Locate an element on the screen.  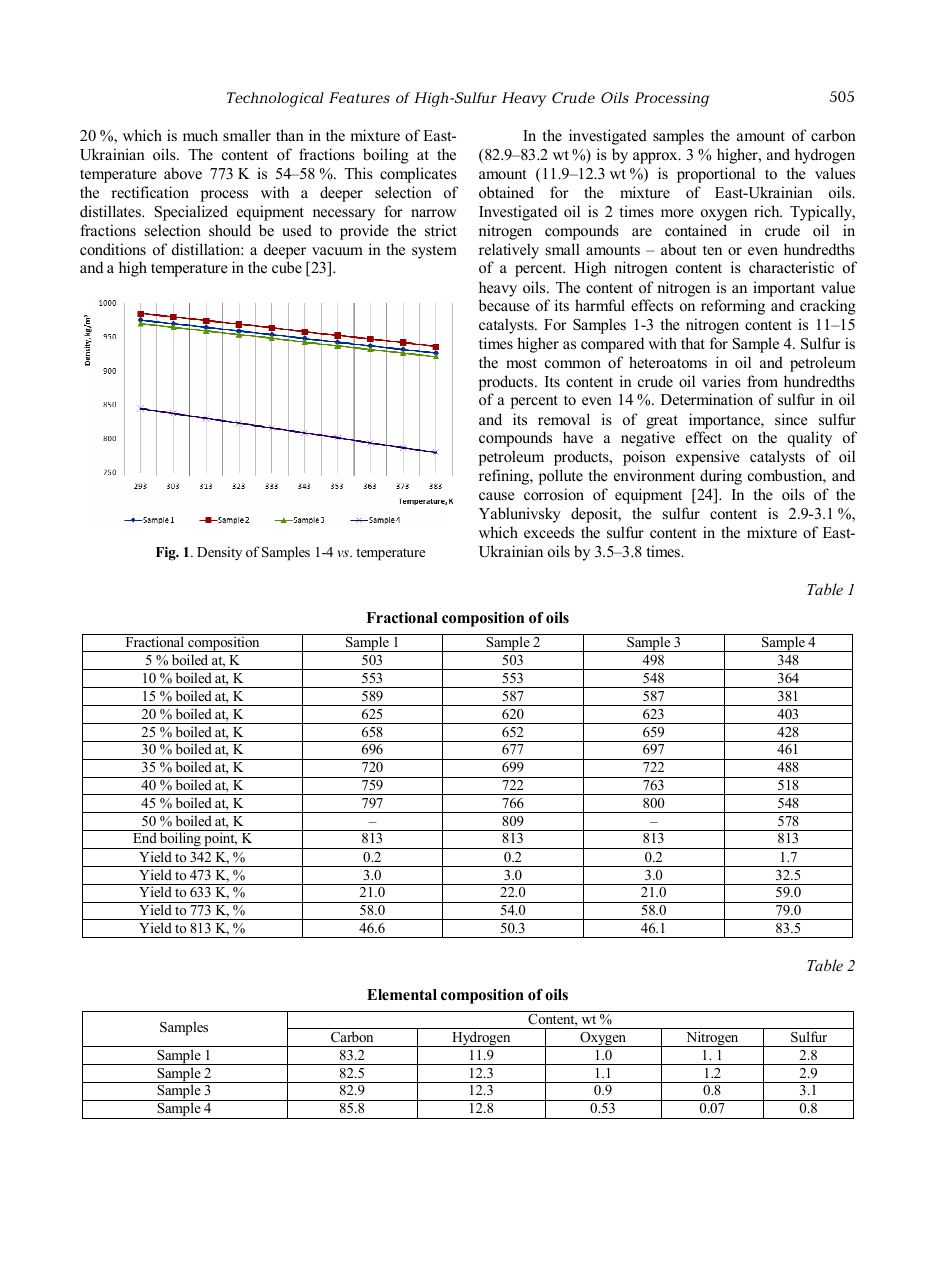
Density is located at coordinates (219, 553).
